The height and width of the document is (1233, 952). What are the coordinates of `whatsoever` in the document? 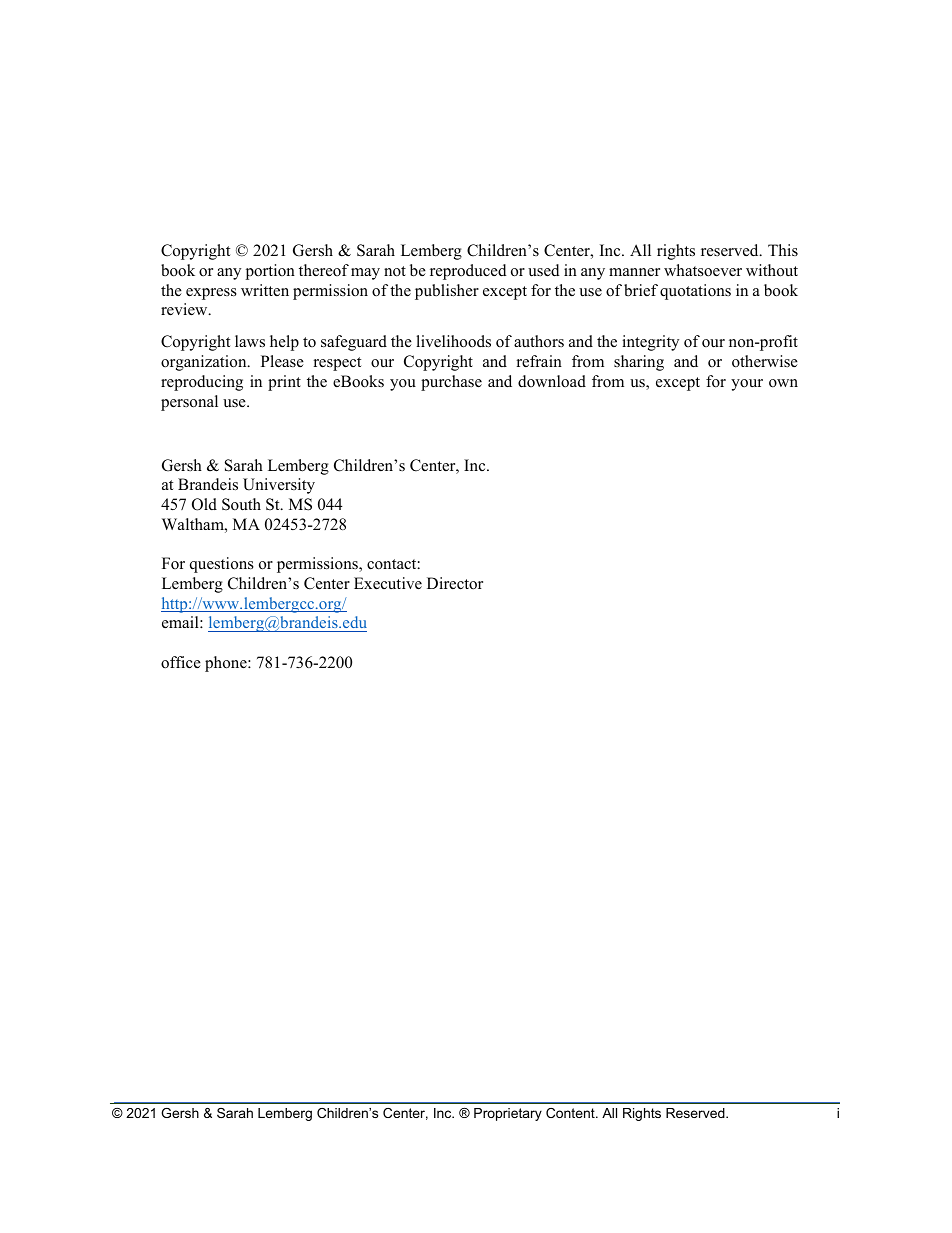 It's located at (703, 270).
